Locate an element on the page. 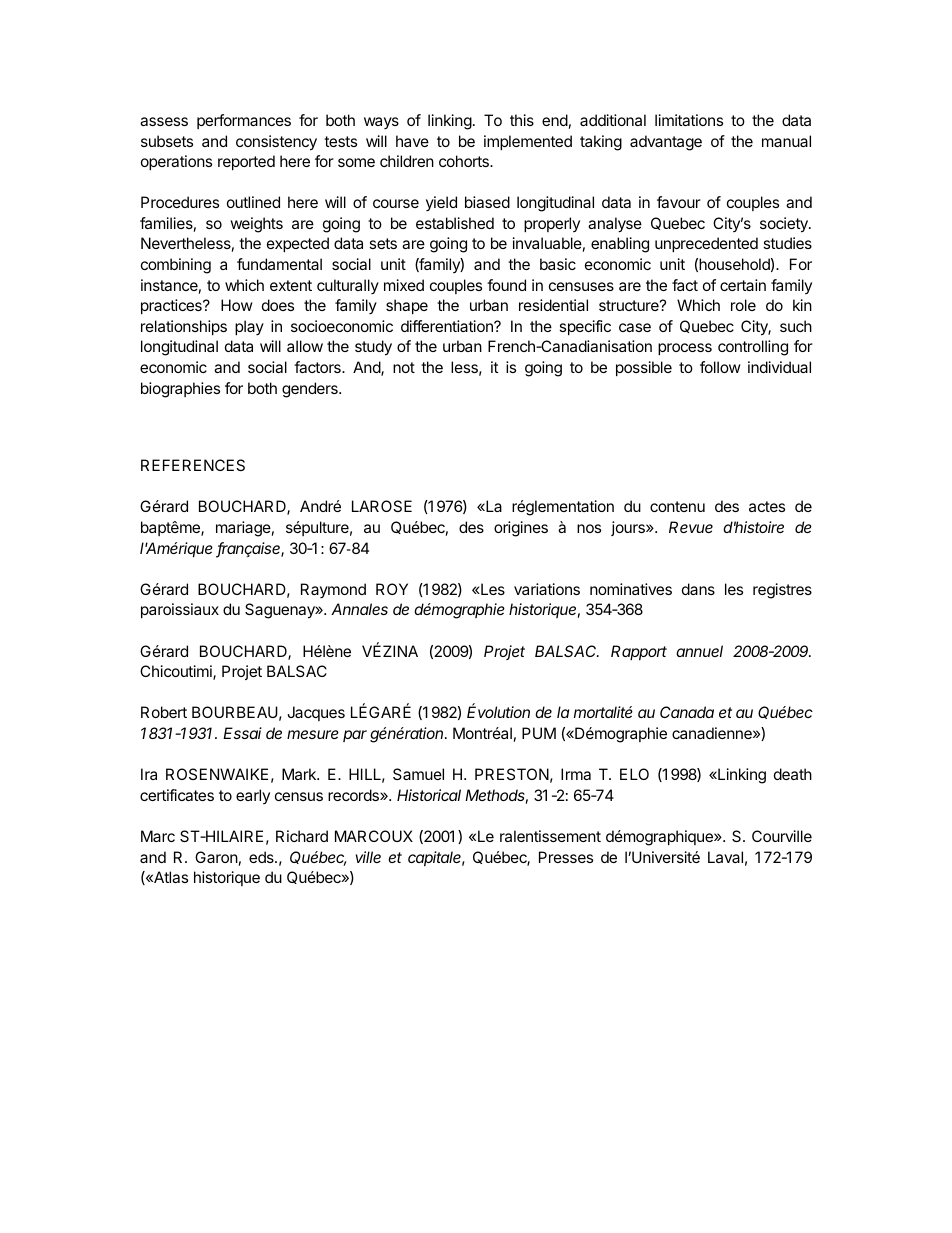  limitations is located at coordinates (689, 120).
